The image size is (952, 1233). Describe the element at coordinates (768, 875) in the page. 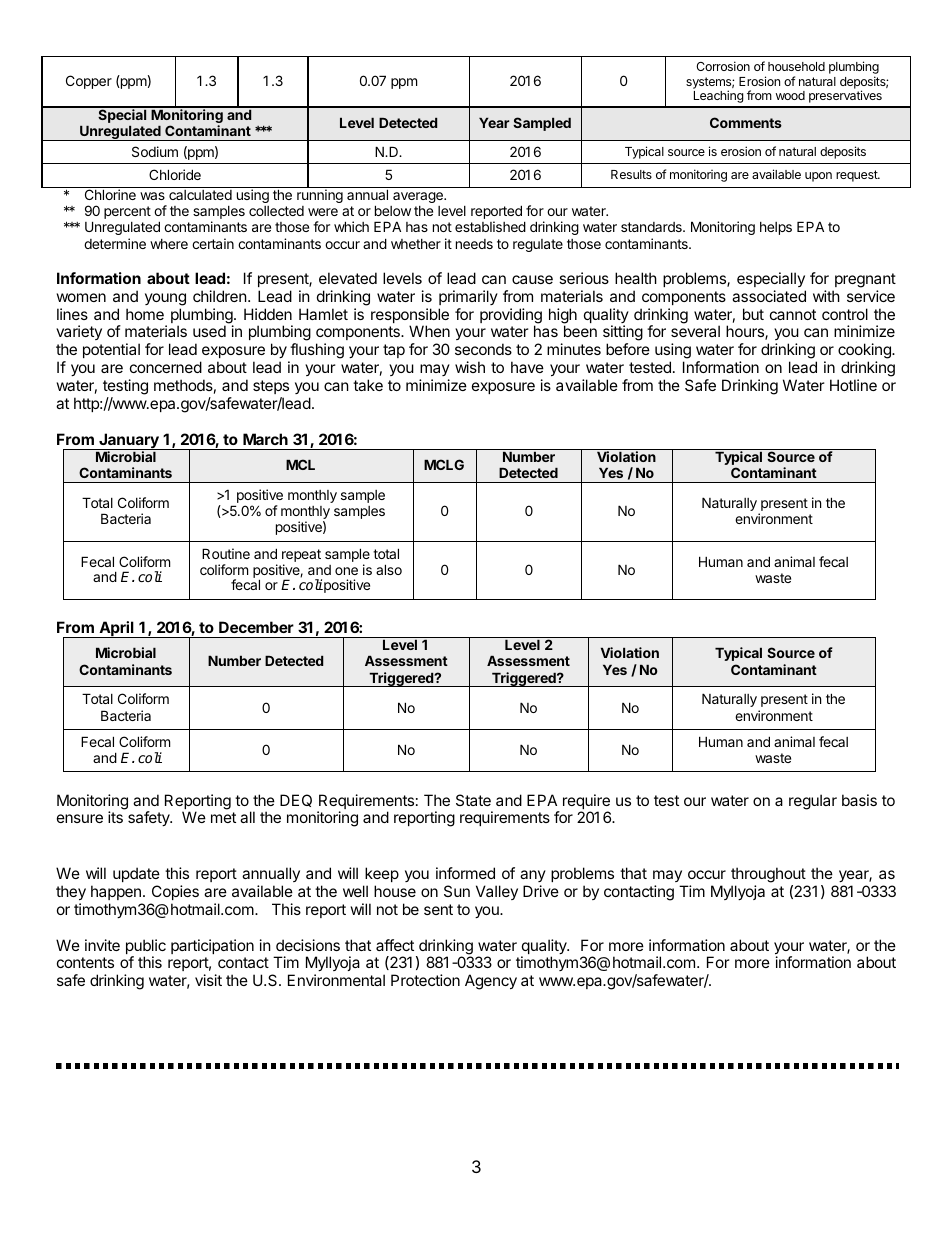

I see `throughout` at that location.
